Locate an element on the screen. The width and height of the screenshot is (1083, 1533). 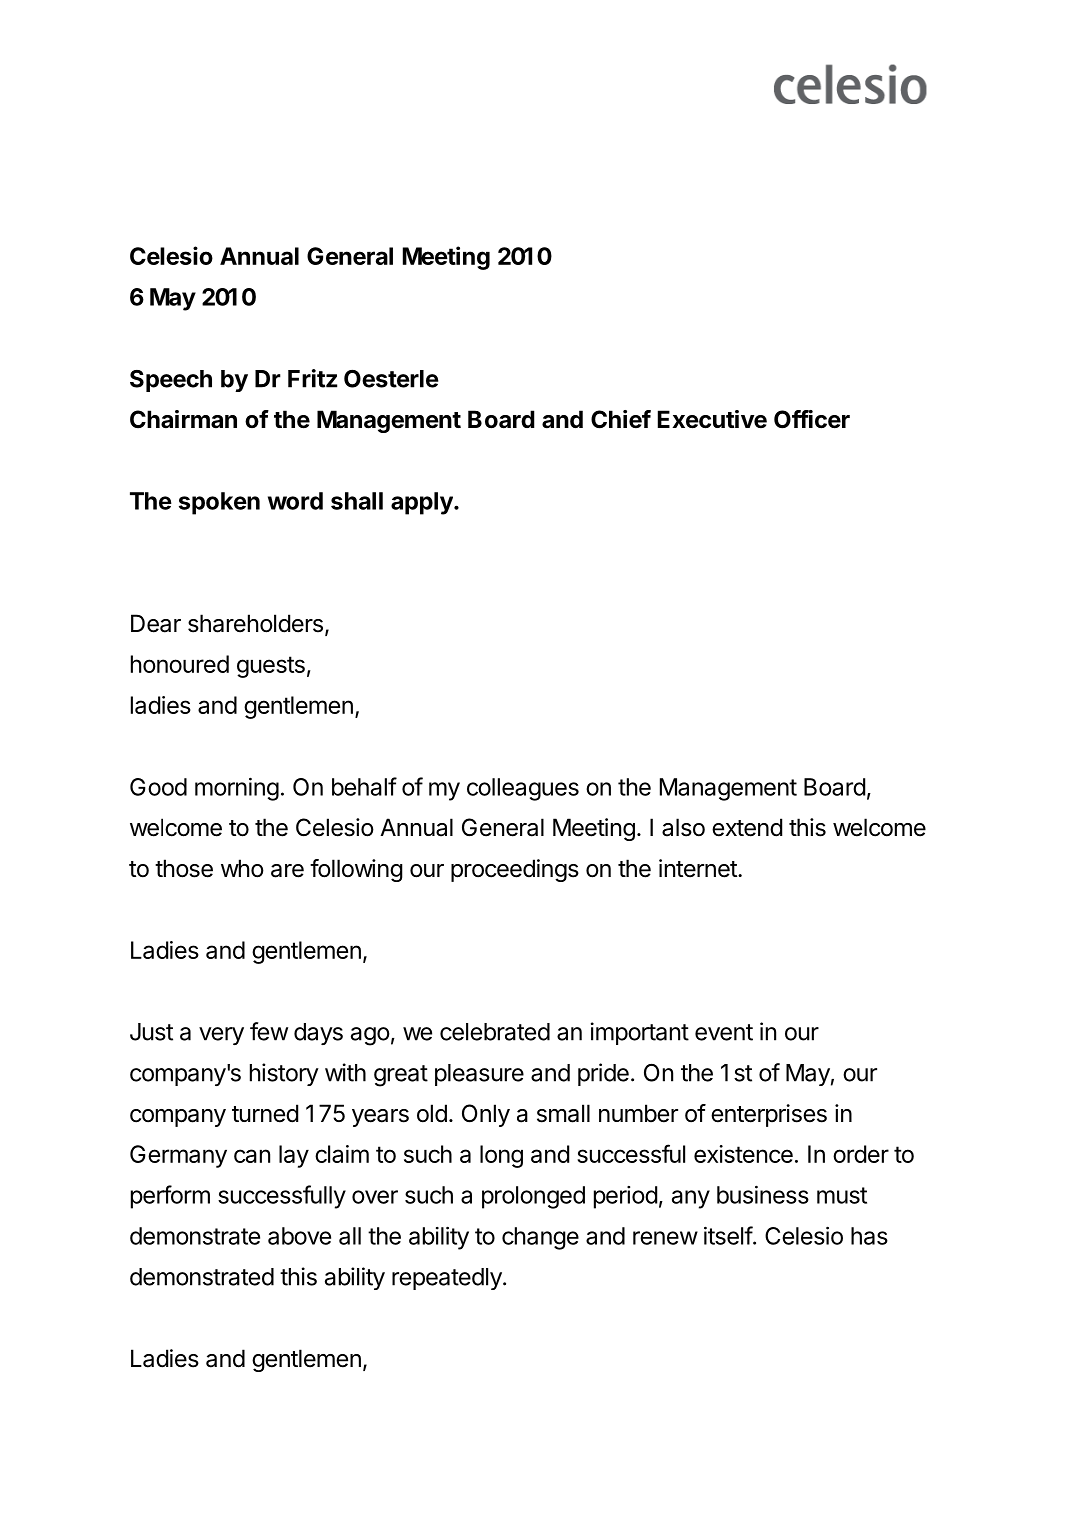
above is located at coordinates (299, 1236).
